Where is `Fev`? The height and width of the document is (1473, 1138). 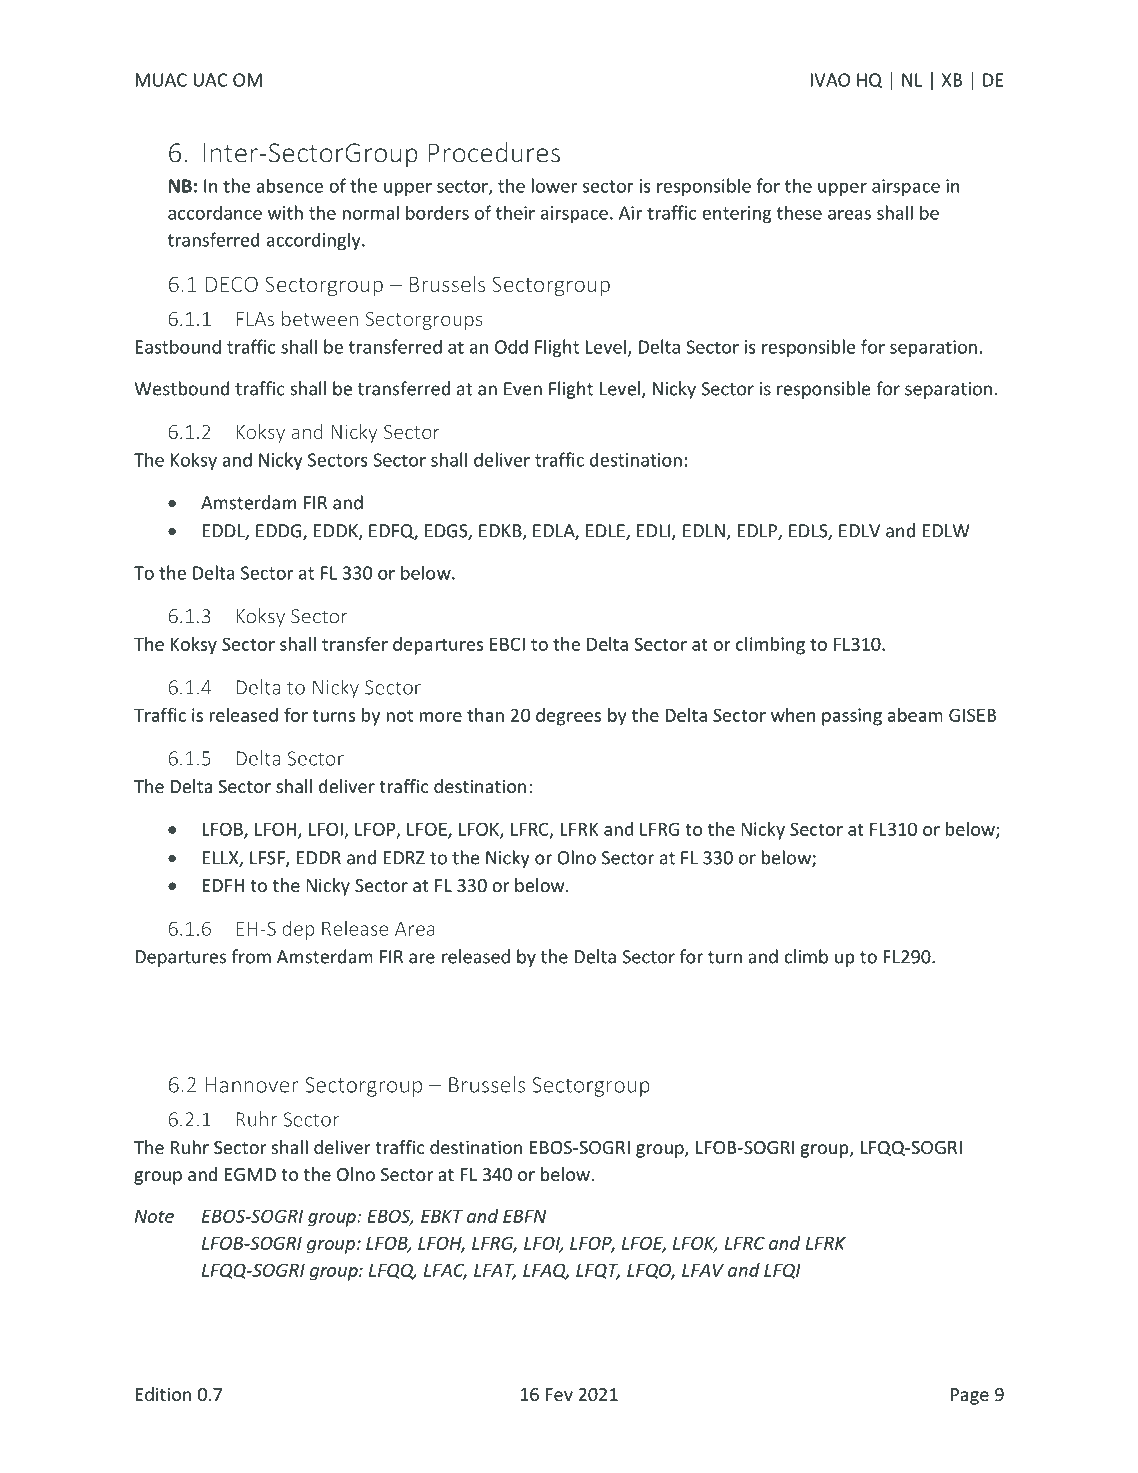 Fev is located at coordinates (559, 1394).
